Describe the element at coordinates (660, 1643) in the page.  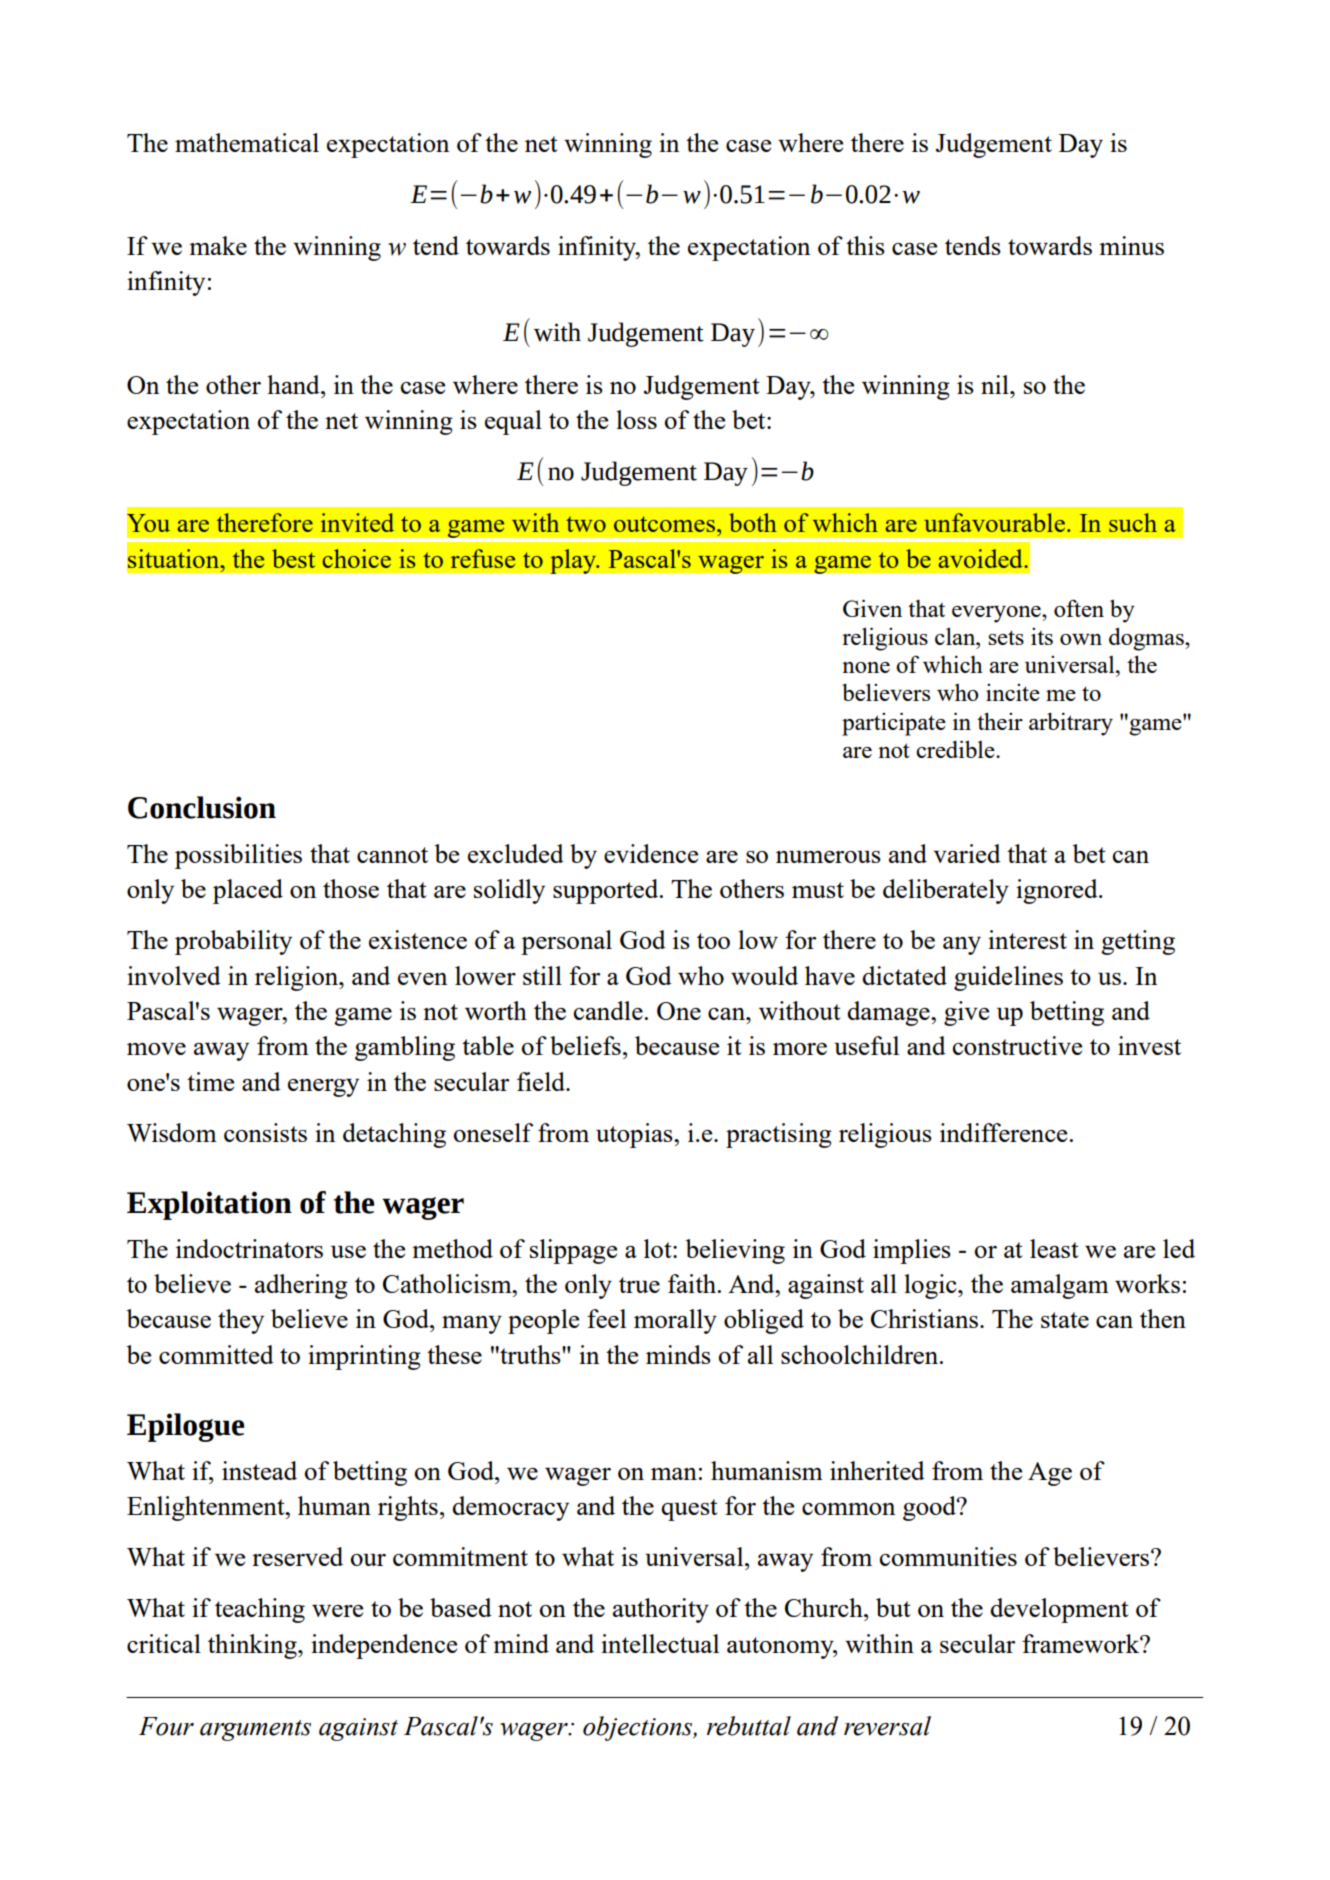
I see `intellectual` at that location.
